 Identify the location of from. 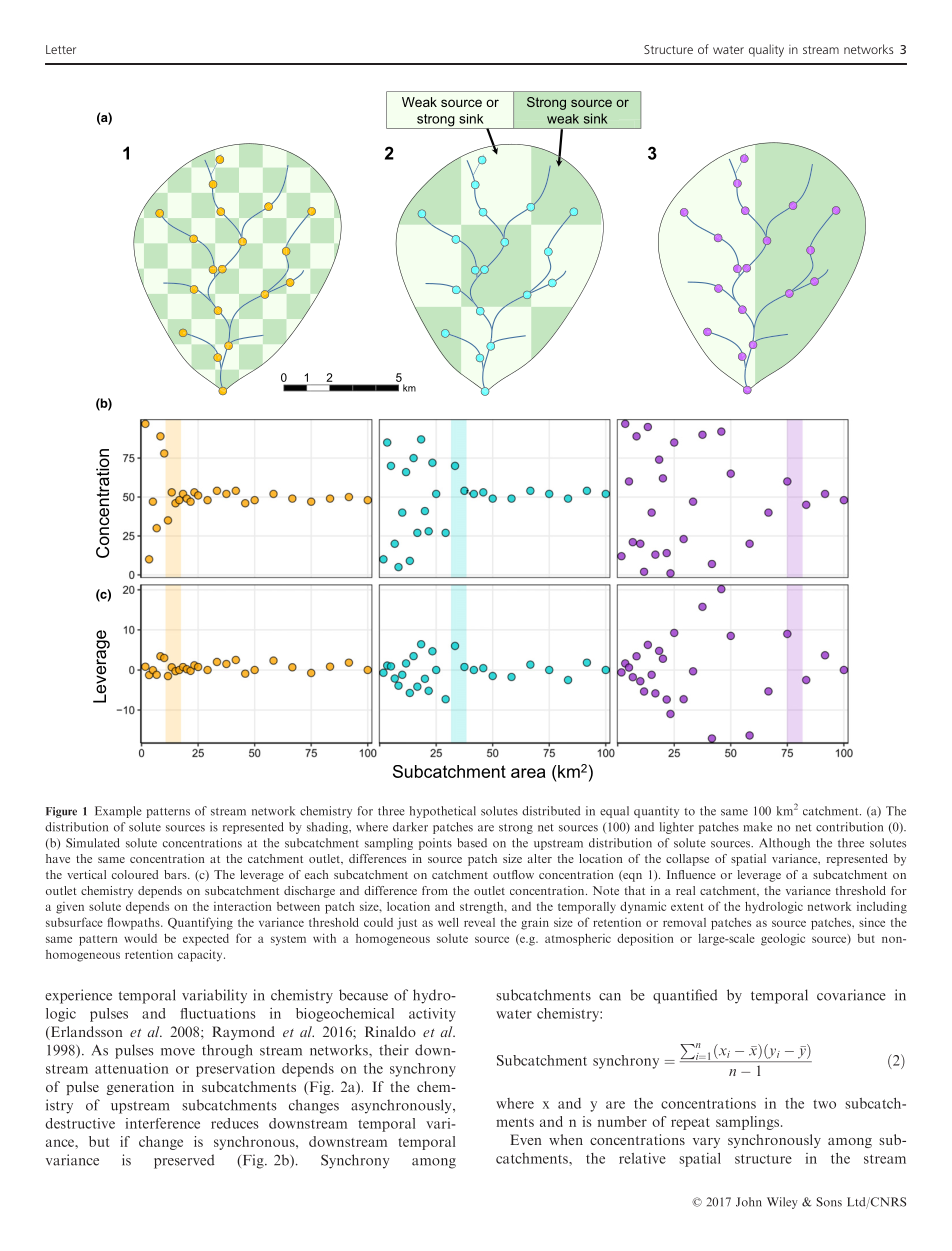
(435, 890).
